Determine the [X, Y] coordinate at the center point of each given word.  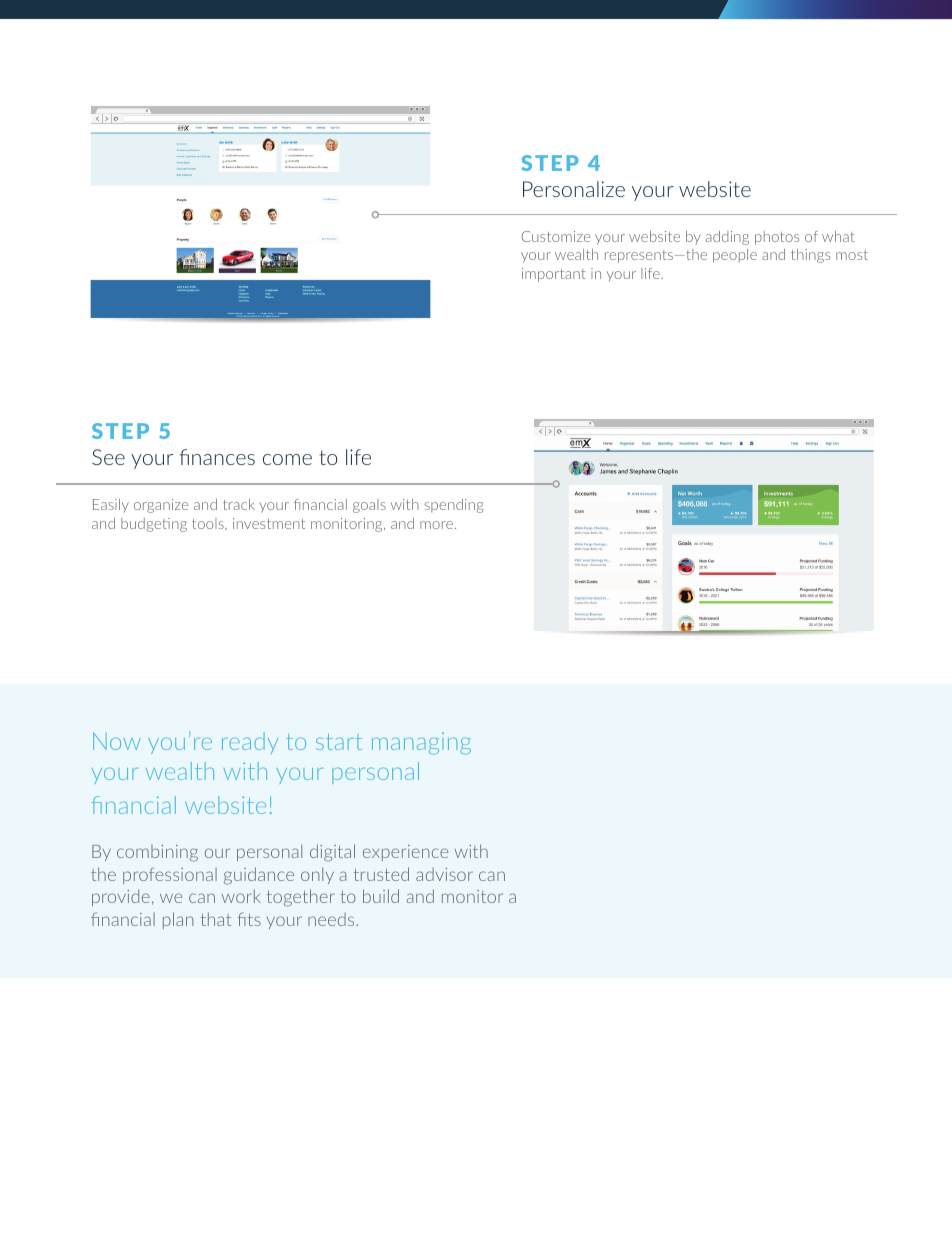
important [554, 275]
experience [405, 853]
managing [421, 744]
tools [209, 524]
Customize [555, 236]
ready [250, 743]
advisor [444, 874]
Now [117, 741]
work [241, 896]
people [735, 256]
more [438, 525]
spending [454, 506]
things [810, 256]
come [287, 459]
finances [217, 457]
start [339, 741]
